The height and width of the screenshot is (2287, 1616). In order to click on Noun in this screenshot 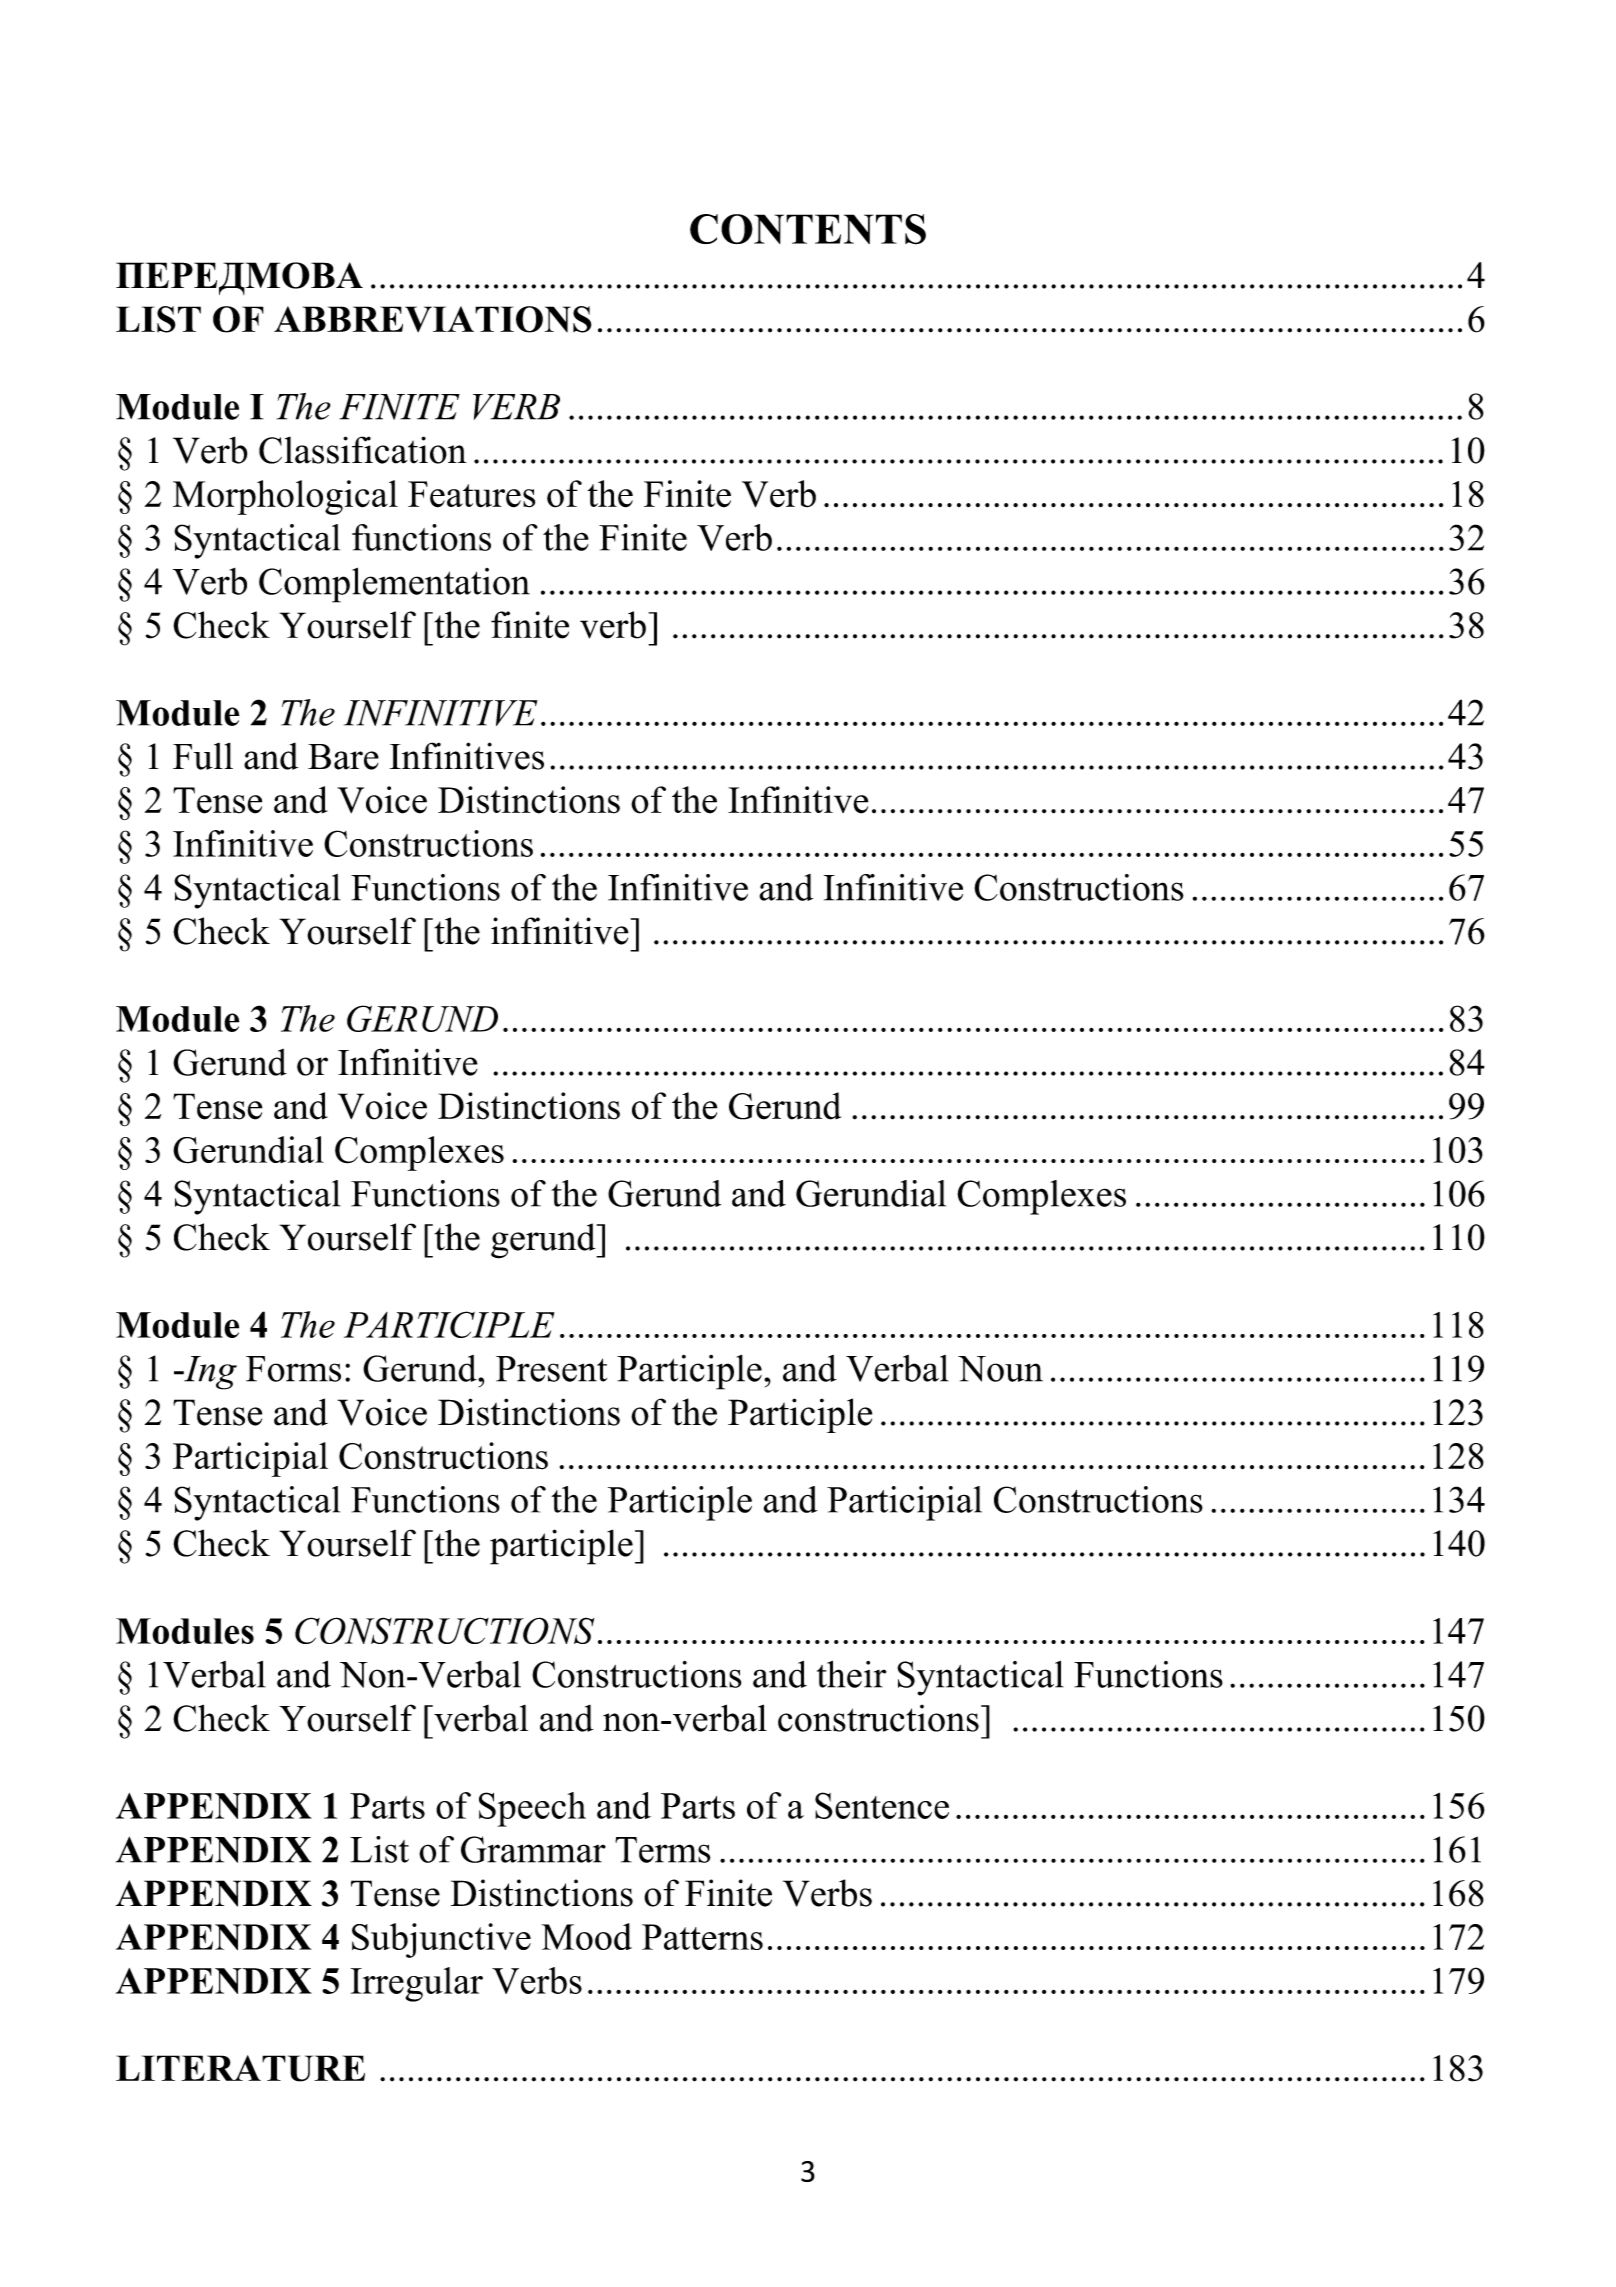, I will do `click(1000, 1369)`.
